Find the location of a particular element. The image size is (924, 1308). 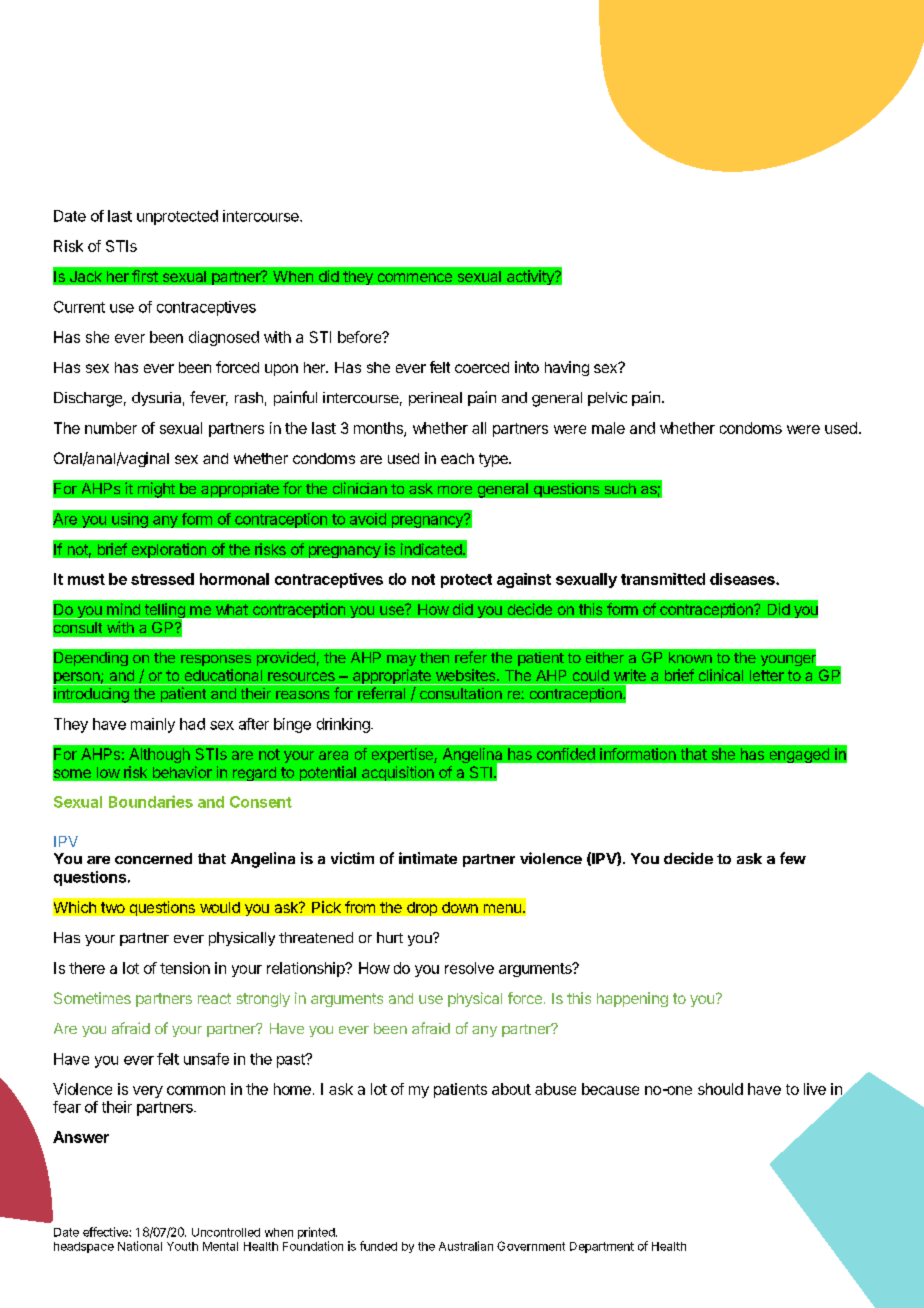

coerced is located at coordinates (482, 367).
